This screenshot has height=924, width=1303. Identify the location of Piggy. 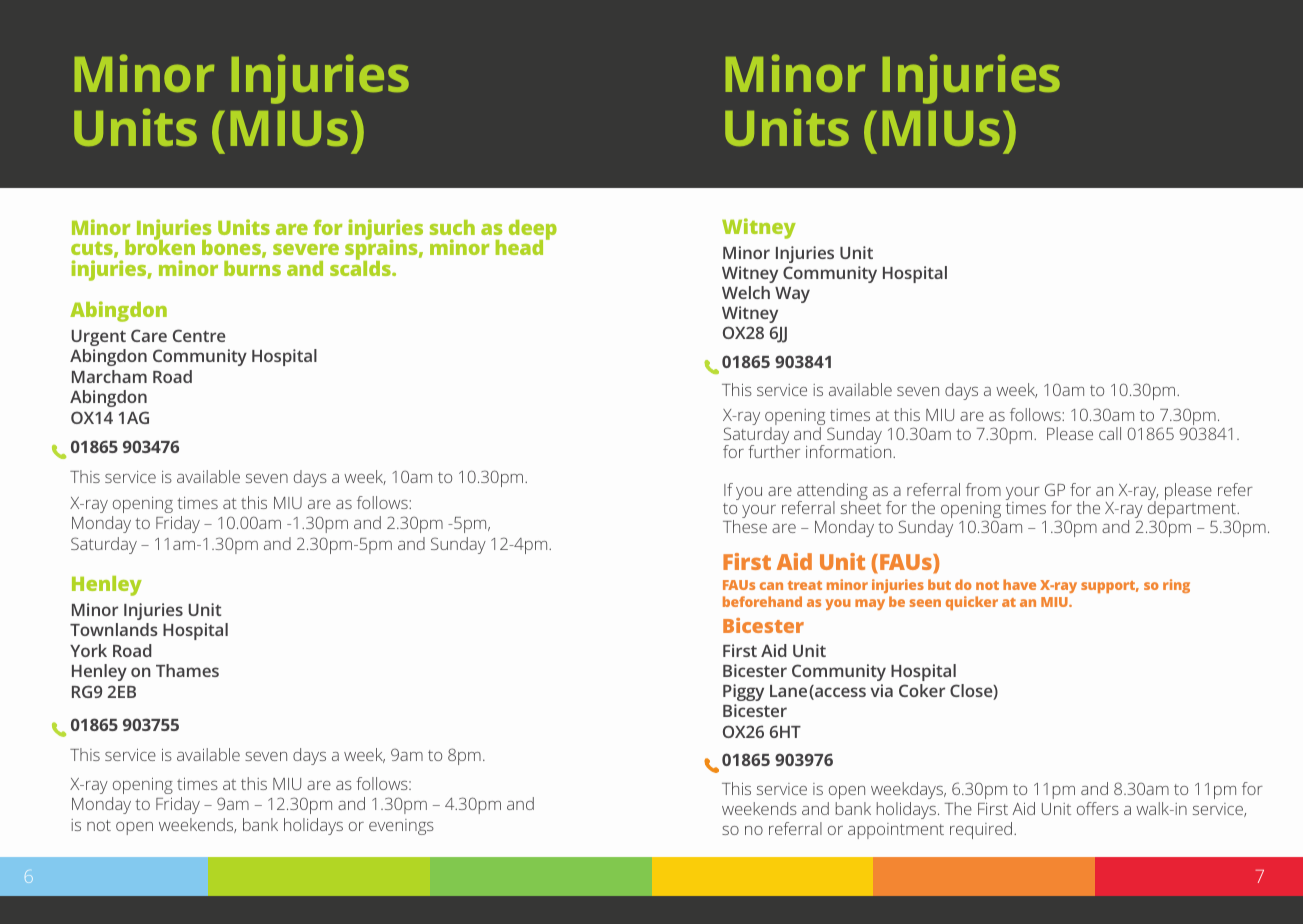
(743, 692).
